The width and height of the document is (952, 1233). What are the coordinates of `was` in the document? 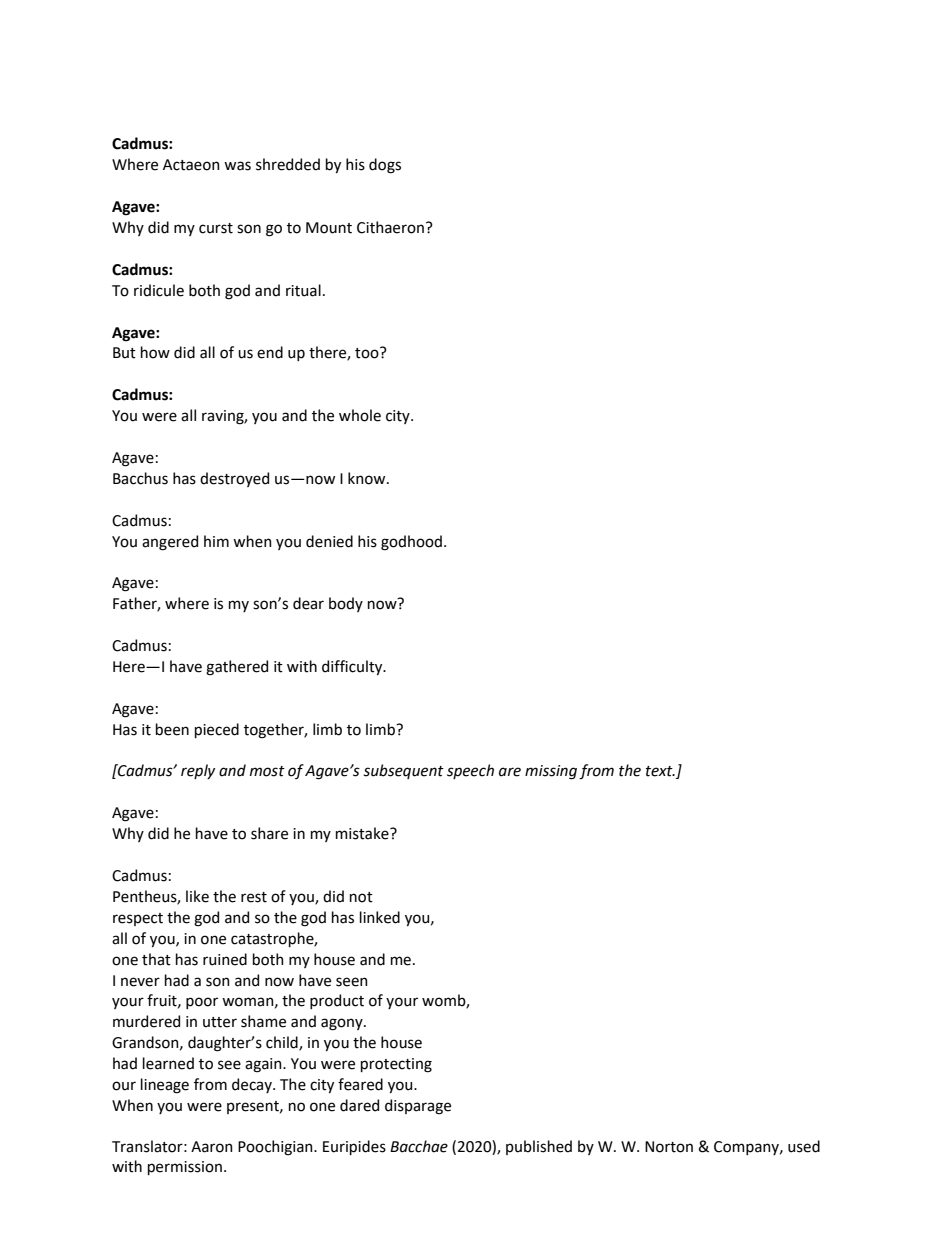 It's located at (237, 166).
